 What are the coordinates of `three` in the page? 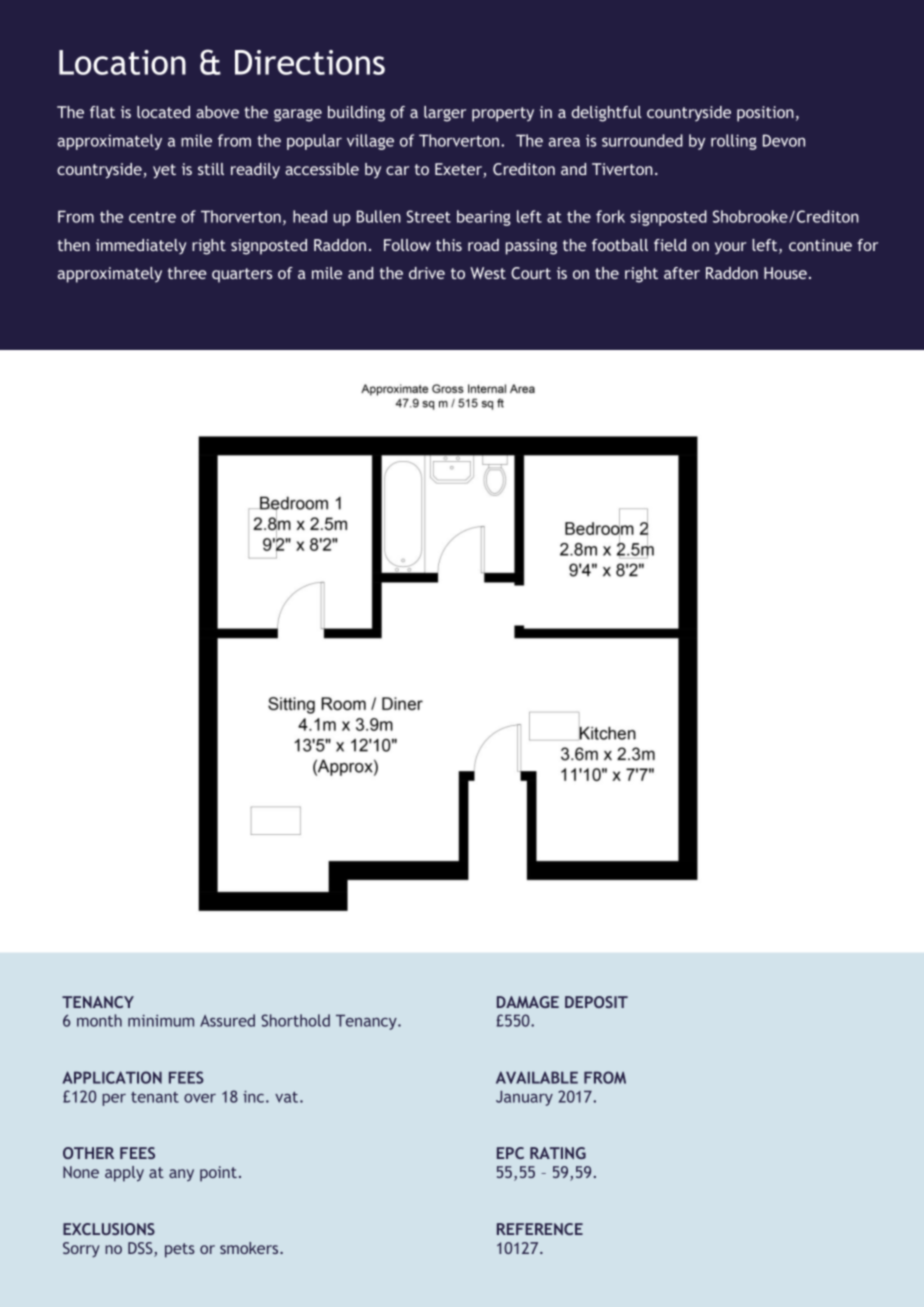 It's located at (187, 273).
